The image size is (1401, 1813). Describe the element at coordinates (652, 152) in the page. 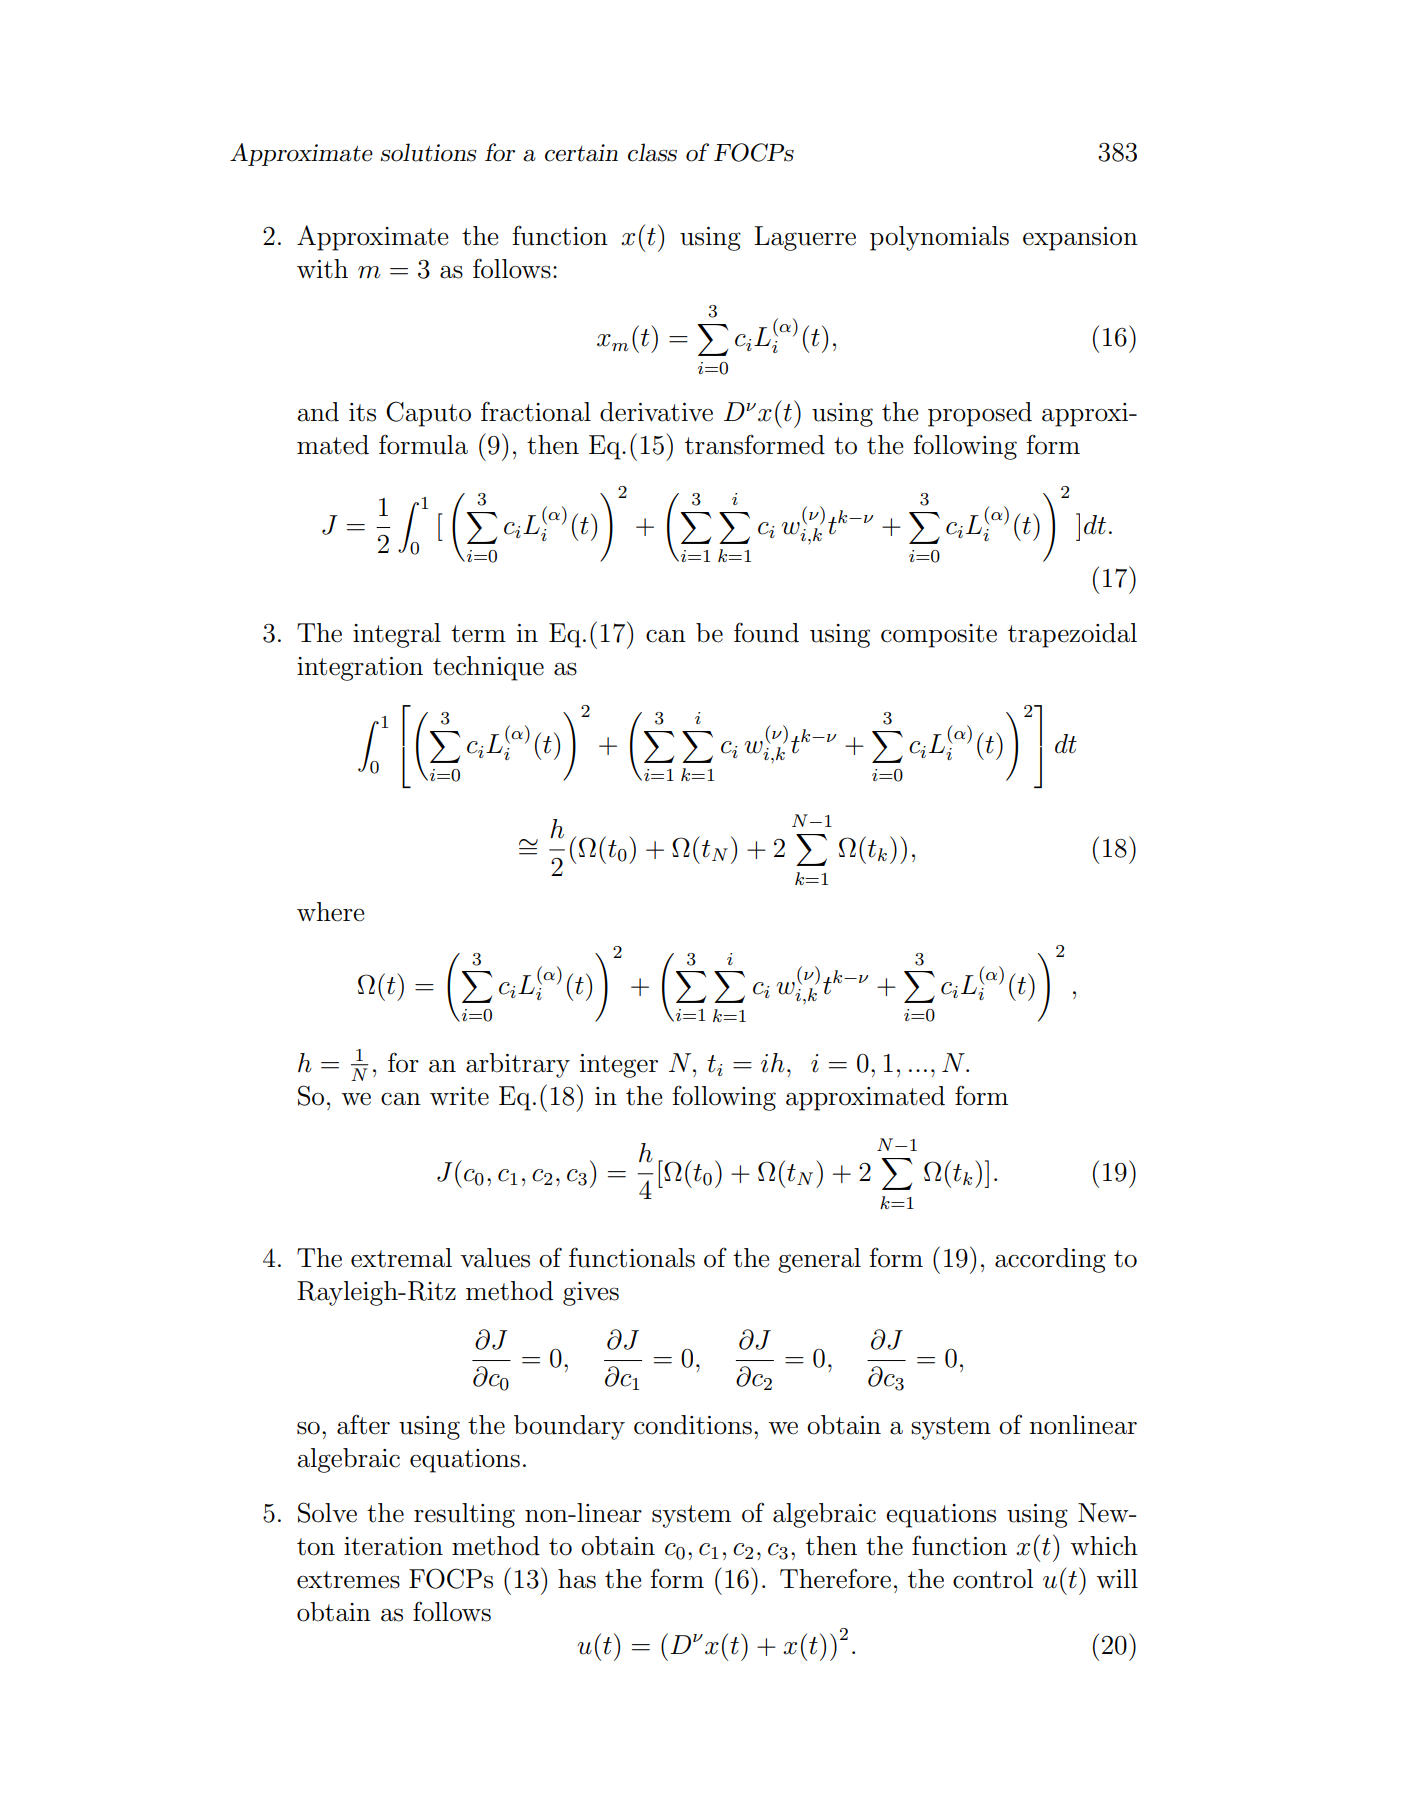

I see `class` at that location.
